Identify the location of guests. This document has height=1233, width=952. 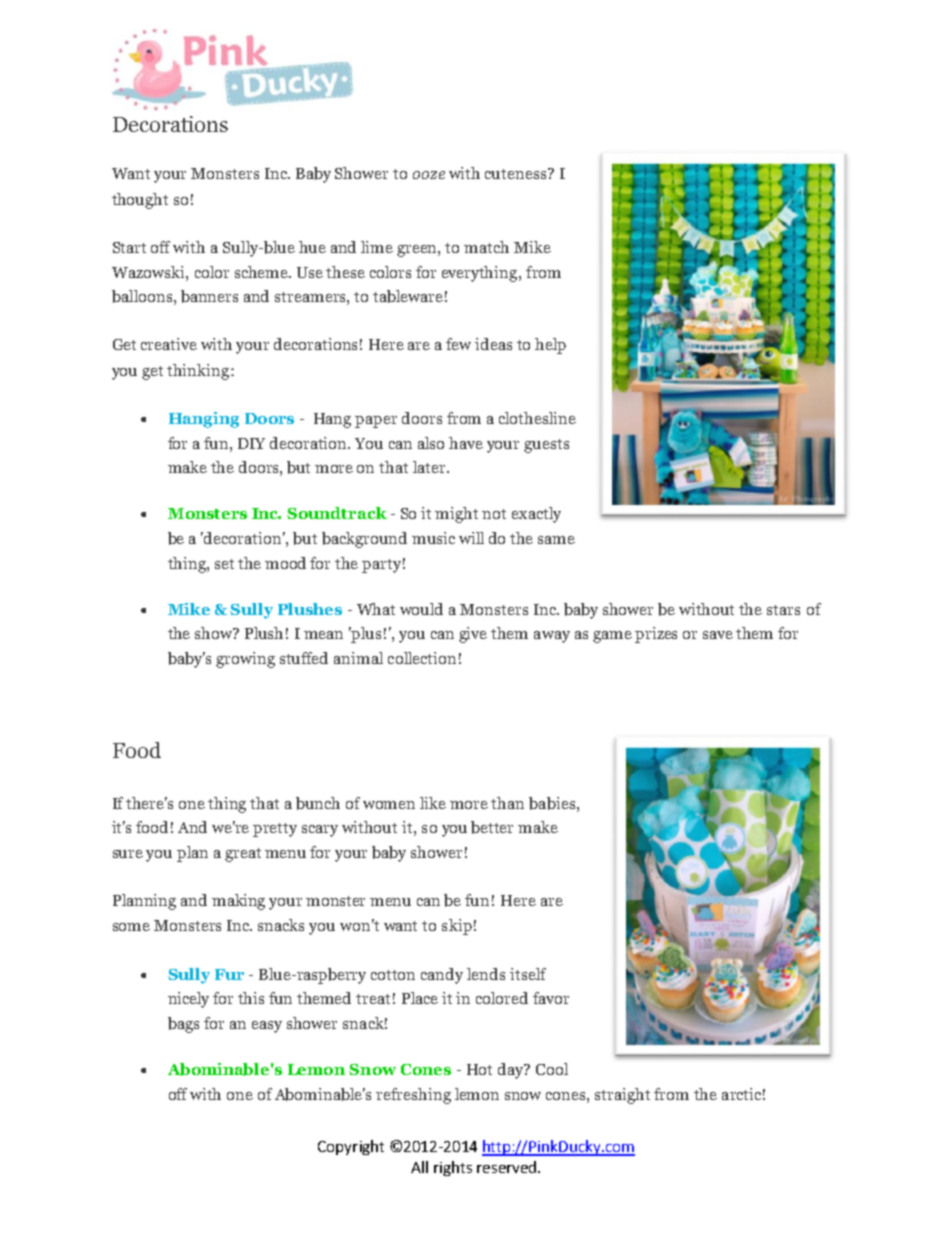
(546, 446).
